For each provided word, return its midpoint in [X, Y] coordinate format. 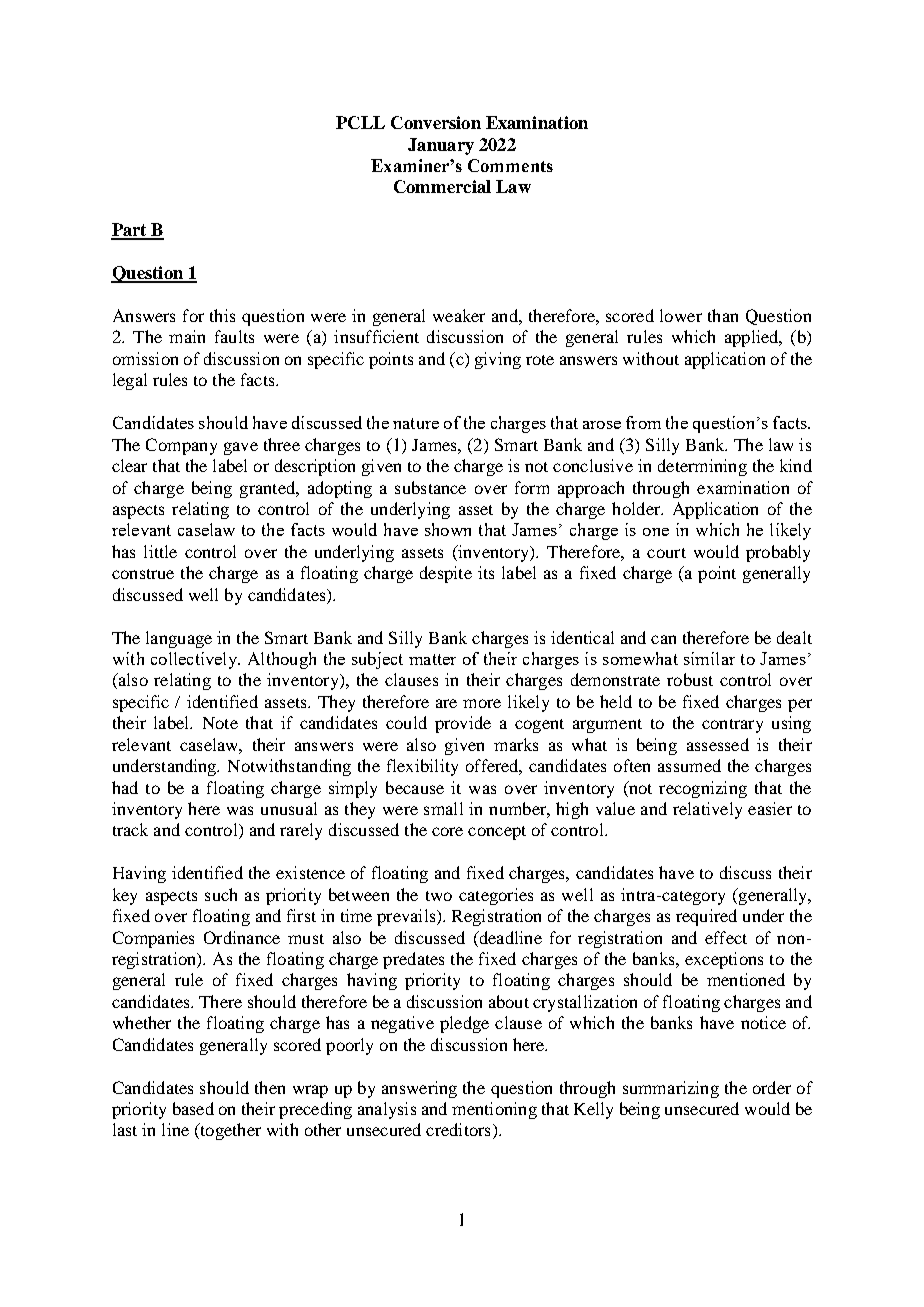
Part [130, 231]
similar [709, 658]
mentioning [494, 1110]
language [179, 639]
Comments [510, 165]
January [441, 146]
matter [432, 659]
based [193, 1108]
